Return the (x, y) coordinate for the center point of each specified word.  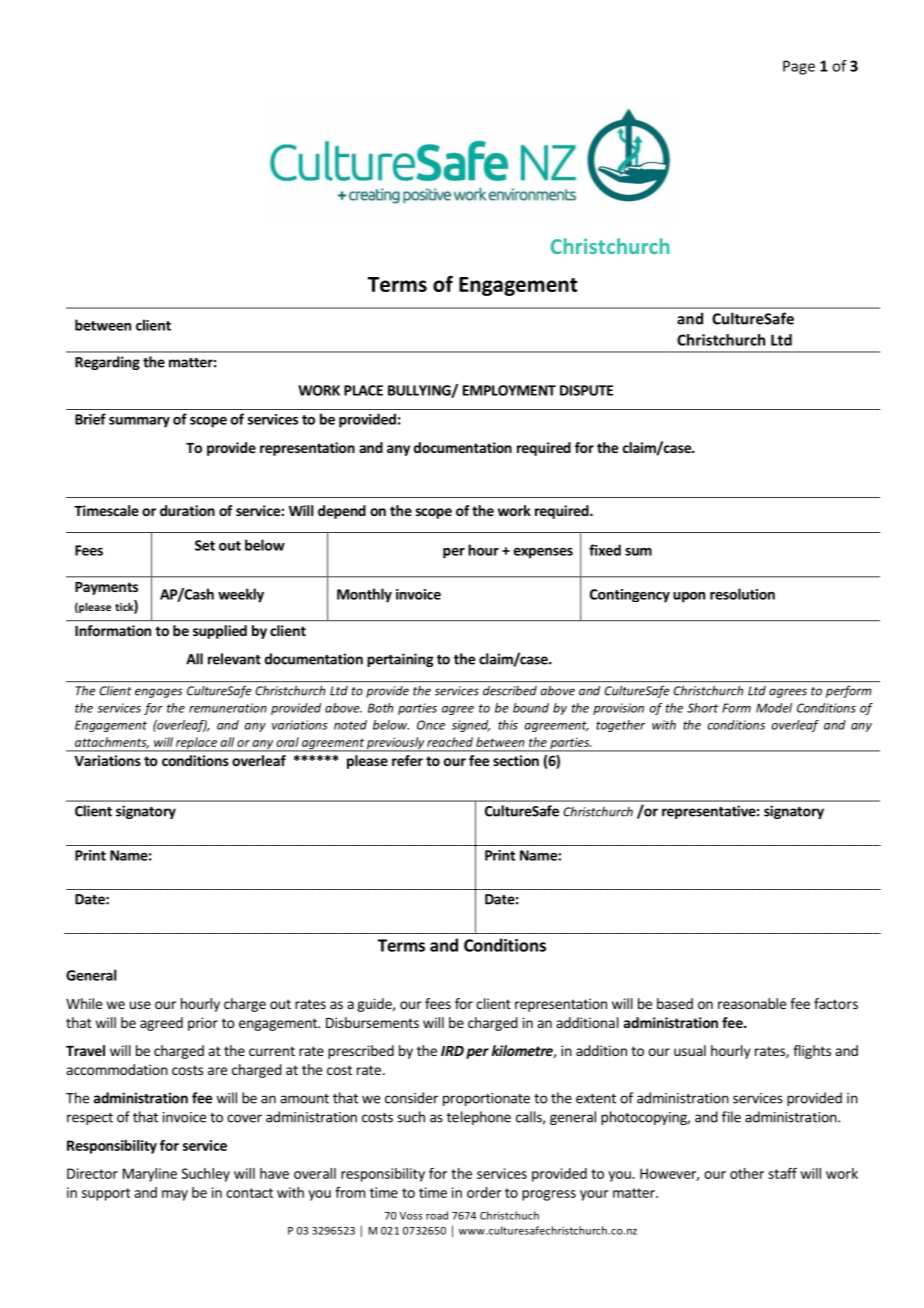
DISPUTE (586, 390)
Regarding (107, 363)
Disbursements (372, 1022)
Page (799, 67)
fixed (605, 550)
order (484, 1192)
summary (139, 422)
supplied (220, 632)
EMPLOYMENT (509, 390)
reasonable (752, 1003)
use (140, 1005)
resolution (742, 594)
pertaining (400, 660)
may (175, 1195)
